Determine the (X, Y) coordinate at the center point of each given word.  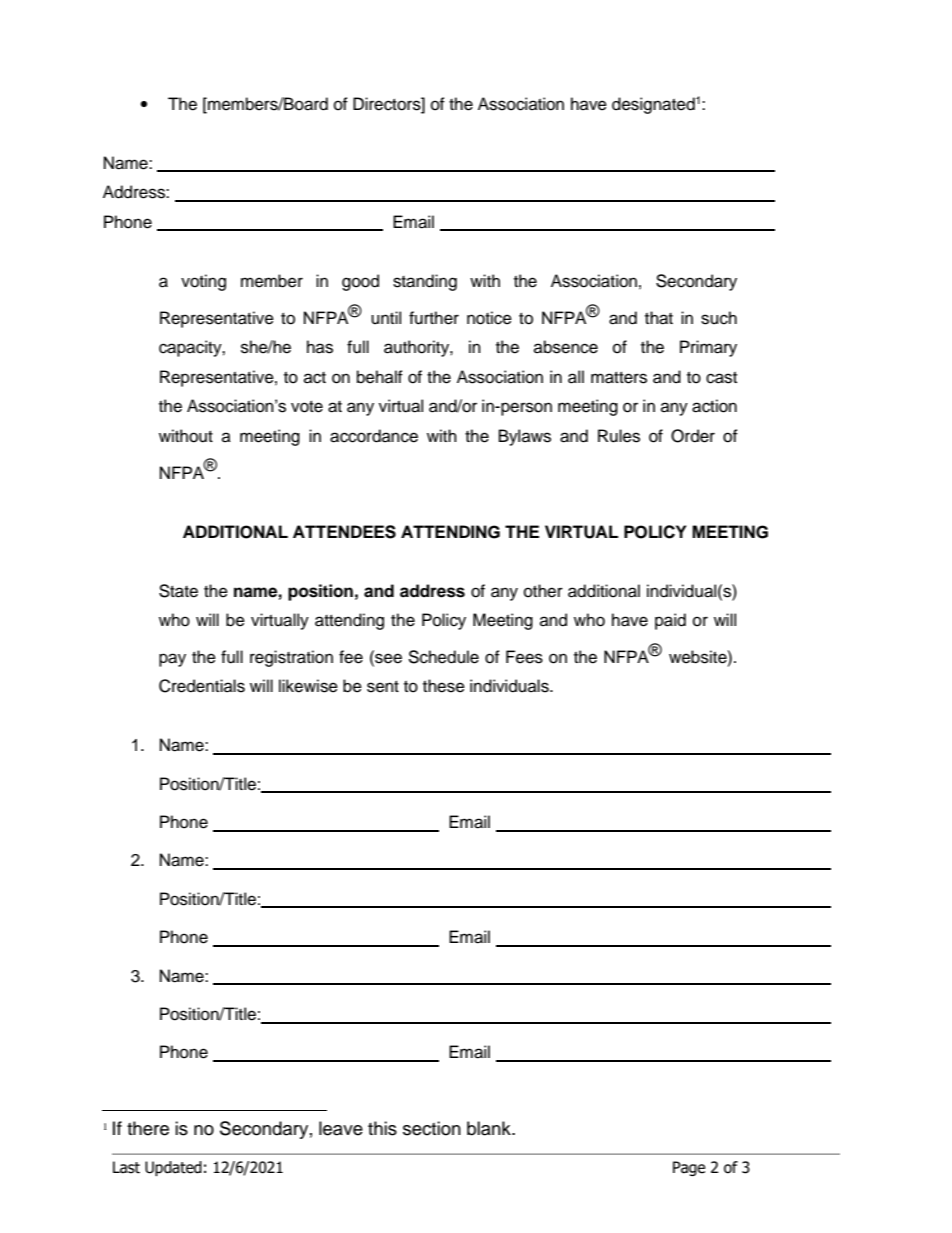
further (434, 318)
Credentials (202, 686)
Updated (173, 1168)
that (659, 318)
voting (203, 282)
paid (670, 621)
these (444, 686)
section (432, 1128)
